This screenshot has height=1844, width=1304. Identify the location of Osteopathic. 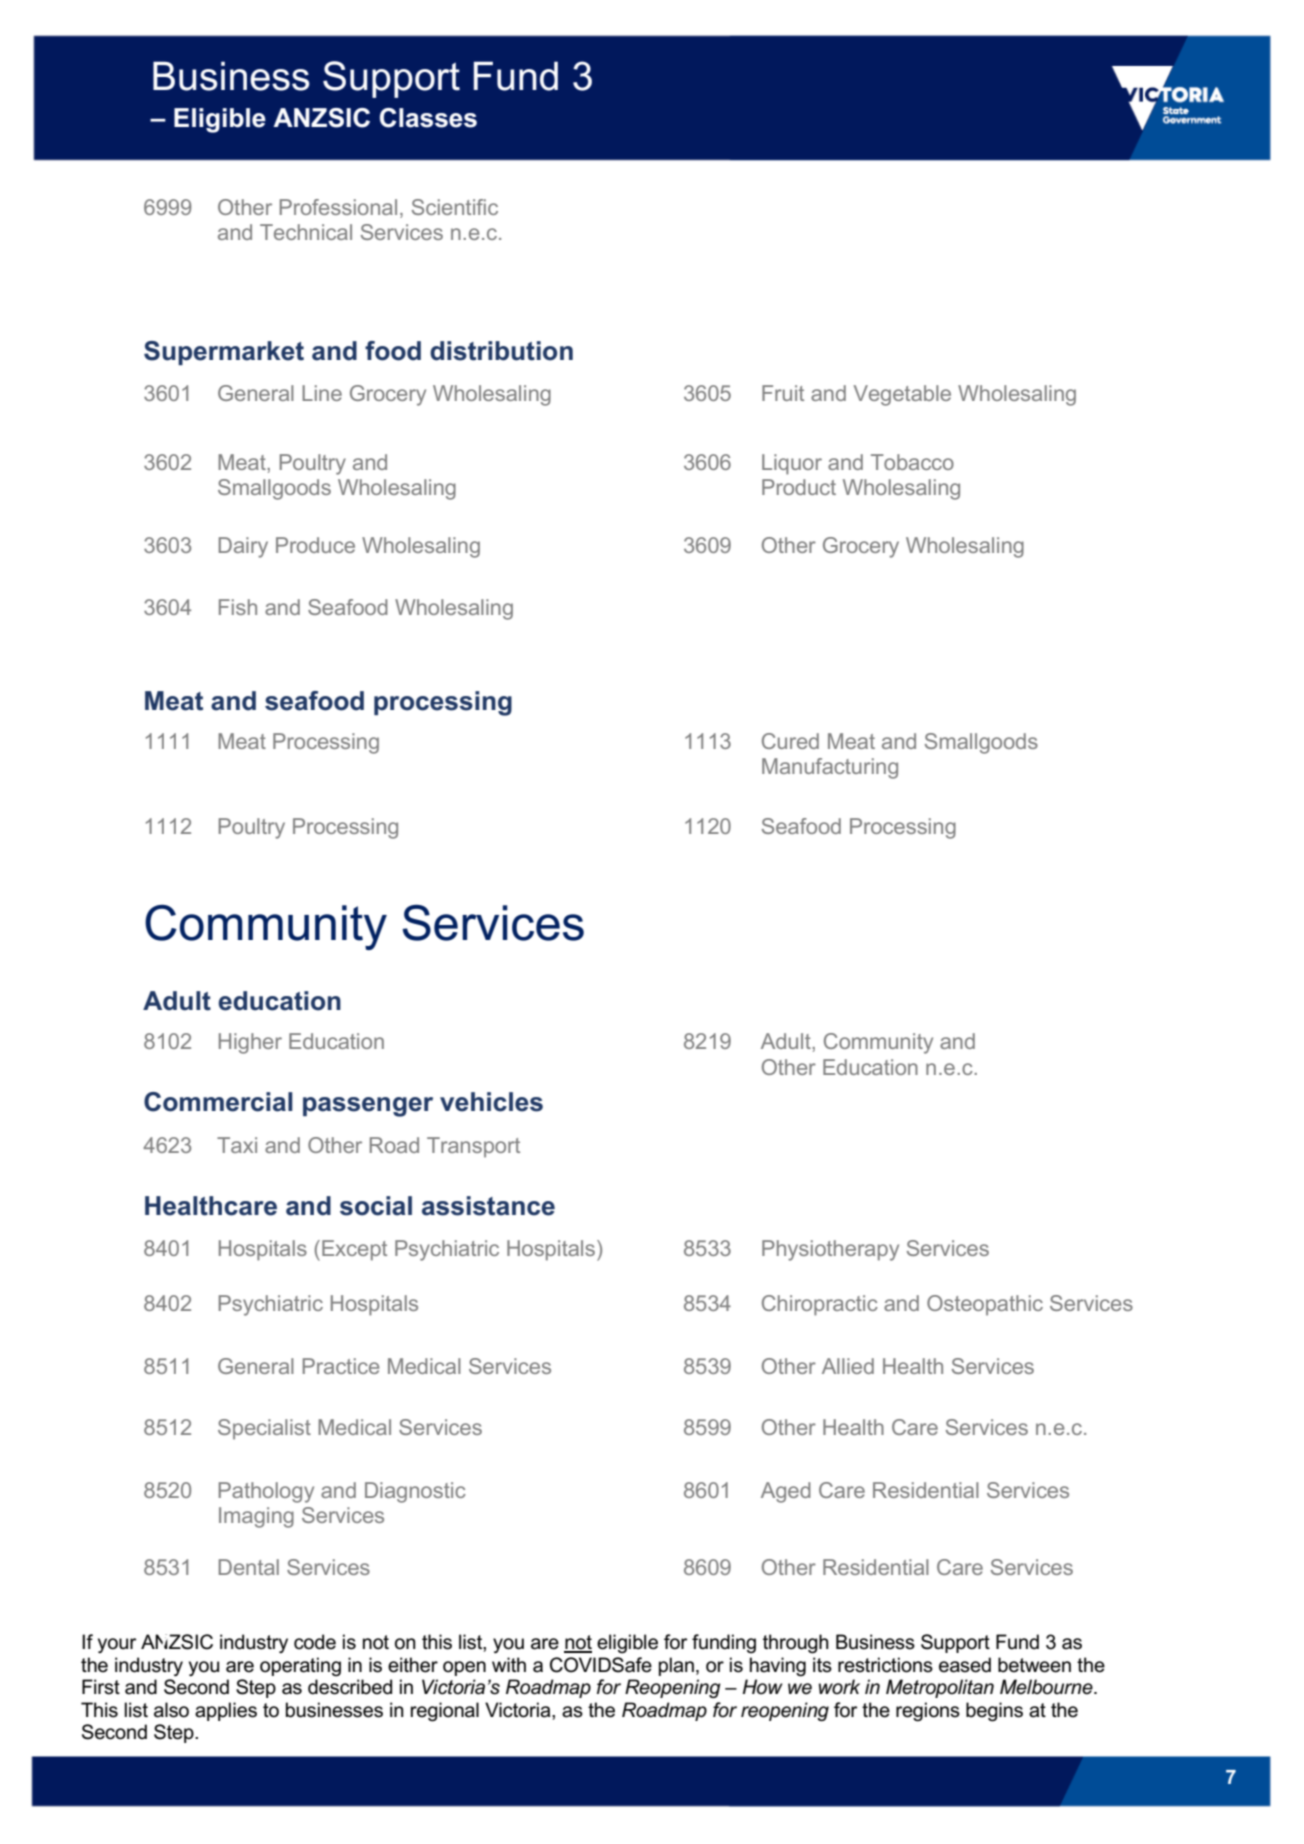
(985, 1305).
